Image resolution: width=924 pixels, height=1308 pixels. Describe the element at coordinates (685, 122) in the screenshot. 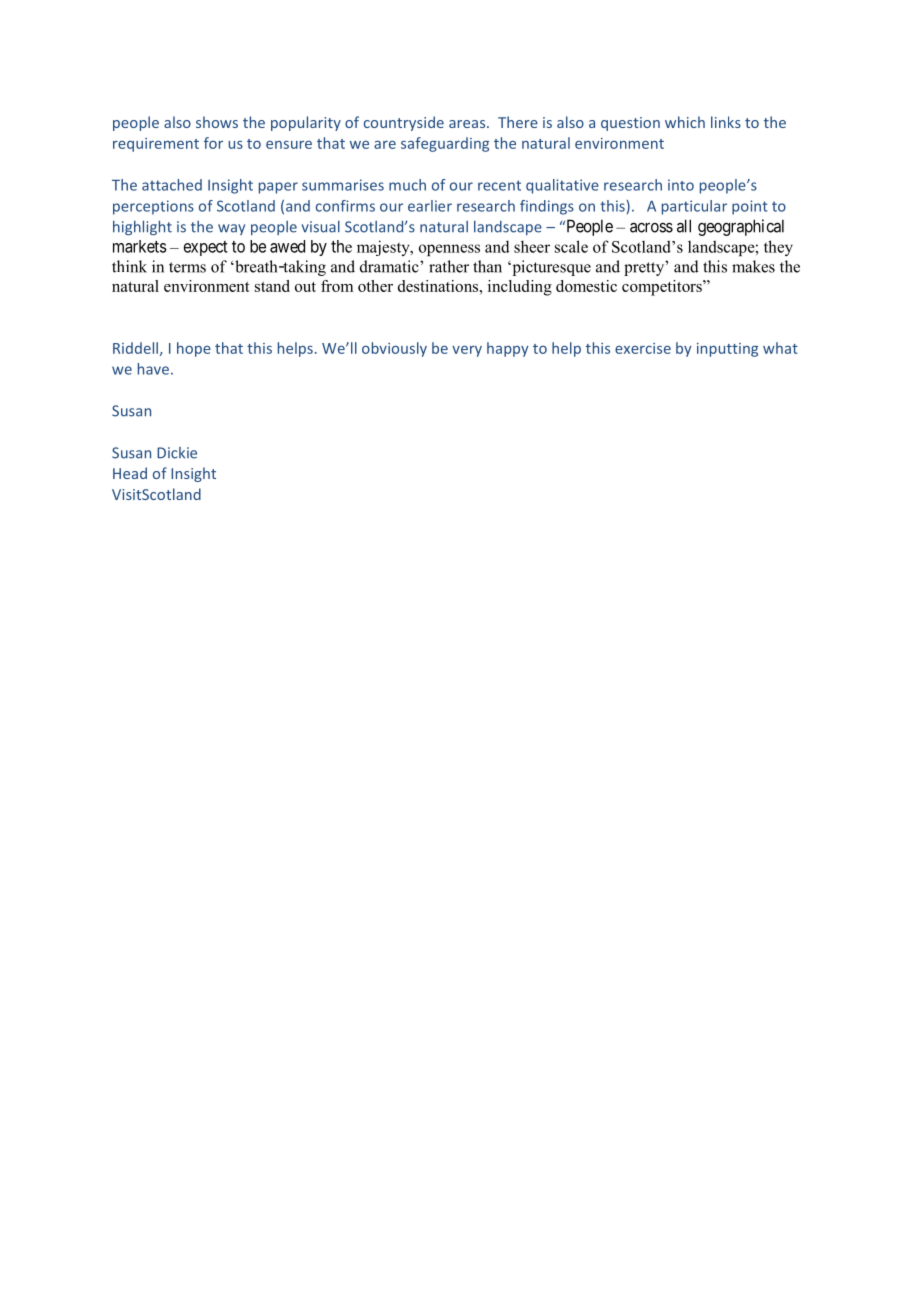

I see `which` at that location.
